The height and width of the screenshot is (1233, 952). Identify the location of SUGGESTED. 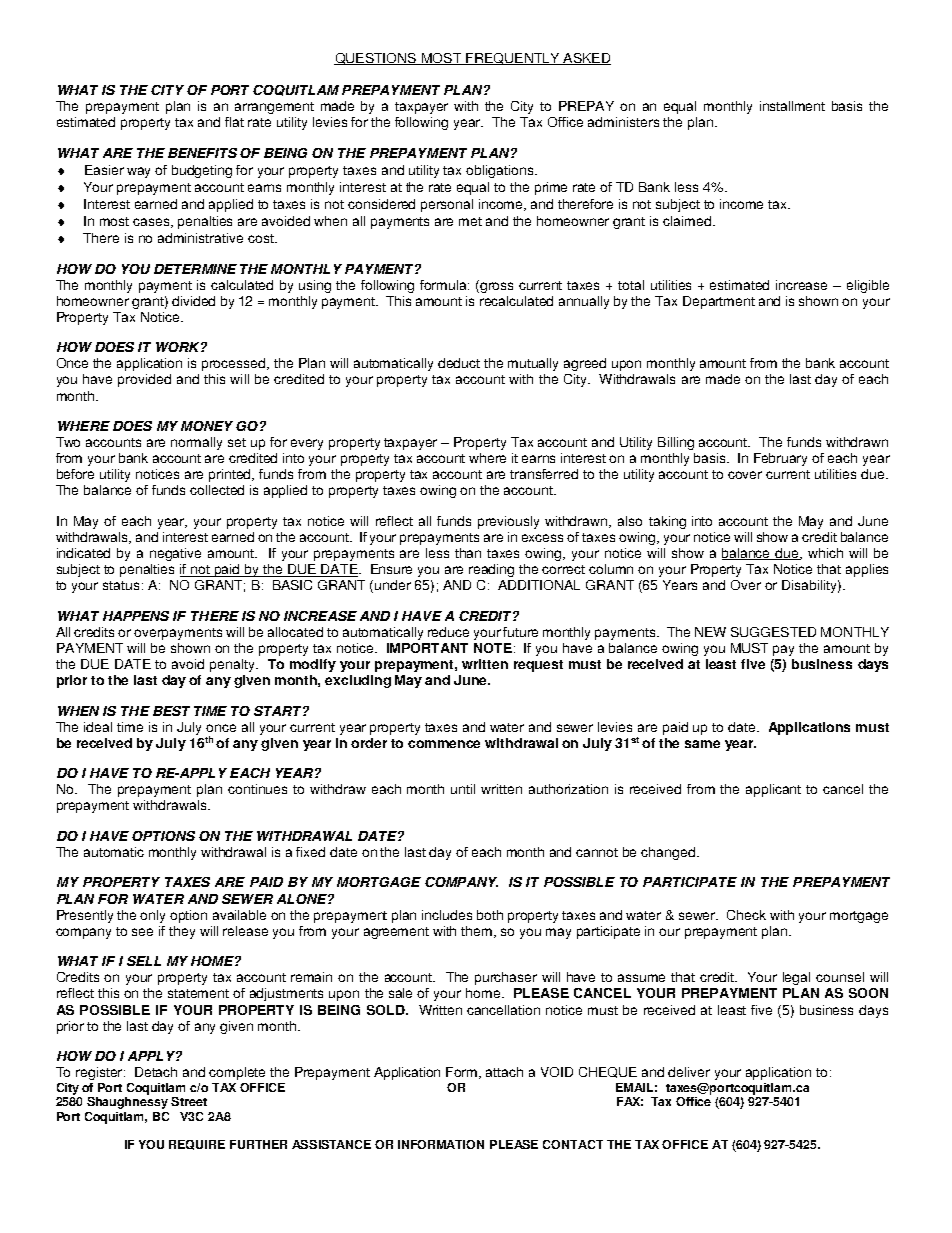
(773, 632).
